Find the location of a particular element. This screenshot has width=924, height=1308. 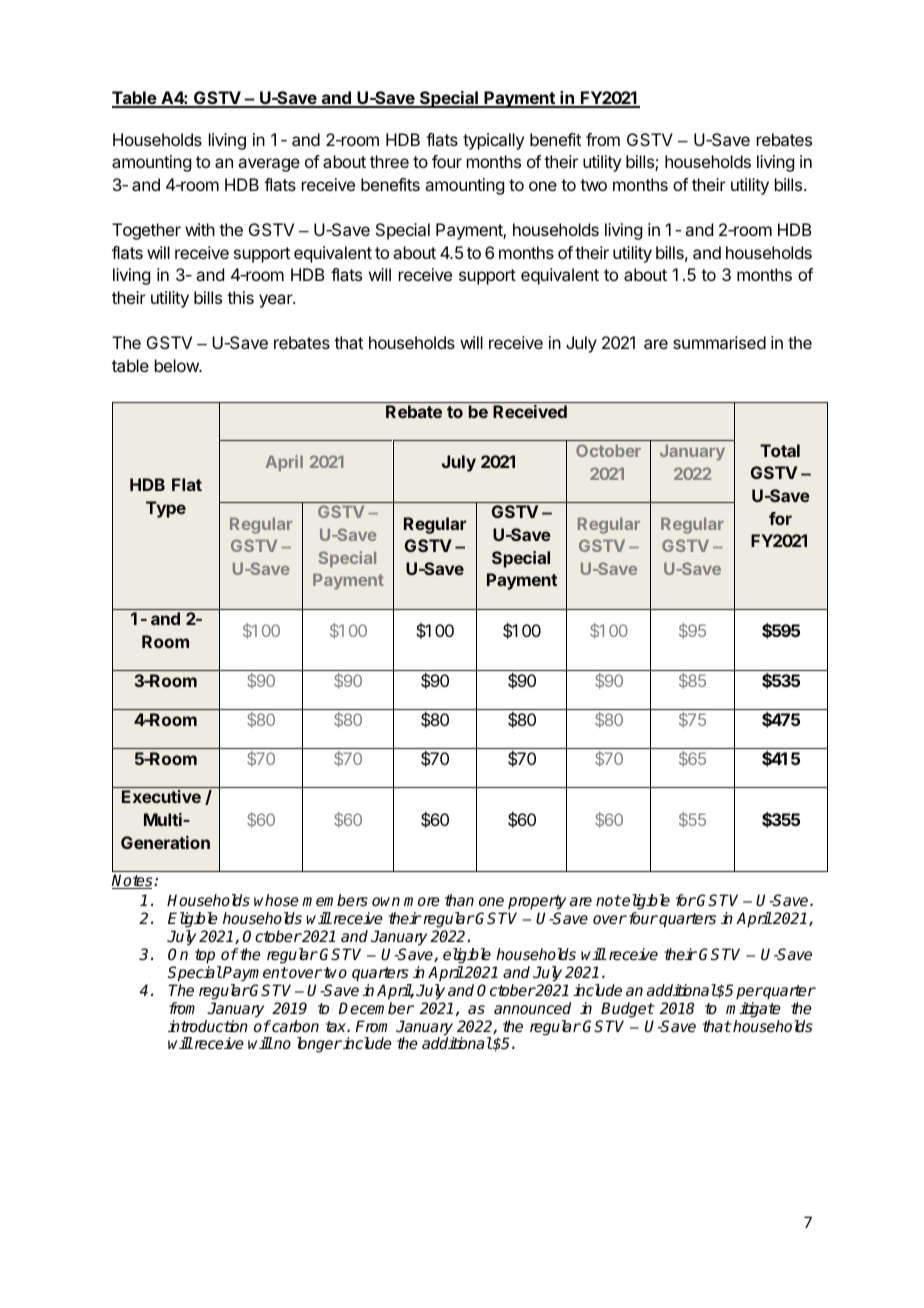

summarised is located at coordinates (719, 342).
